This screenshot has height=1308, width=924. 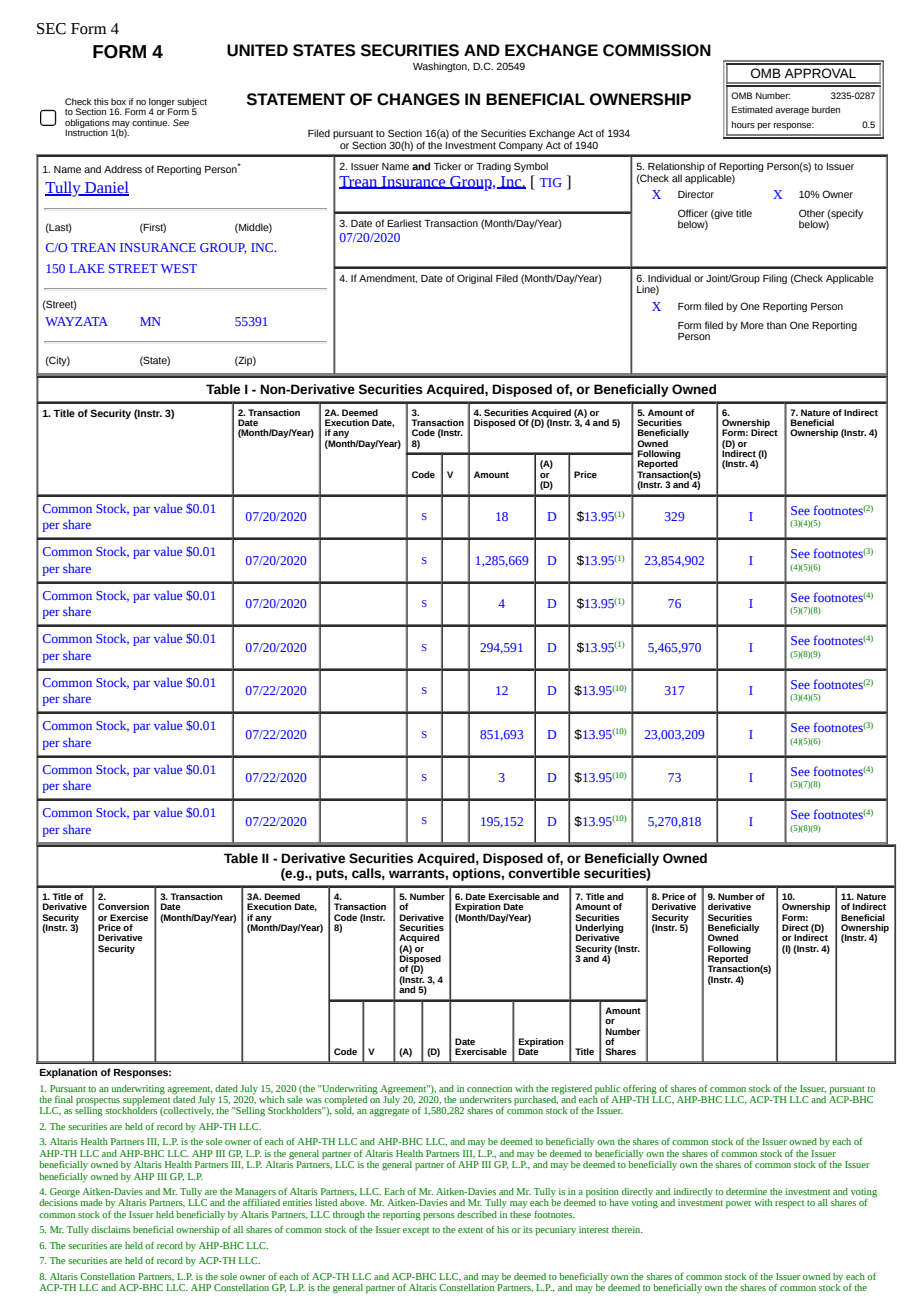 What do you see at coordinates (544, 873) in the screenshot?
I see `convertible` at bounding box center [544, 873].
